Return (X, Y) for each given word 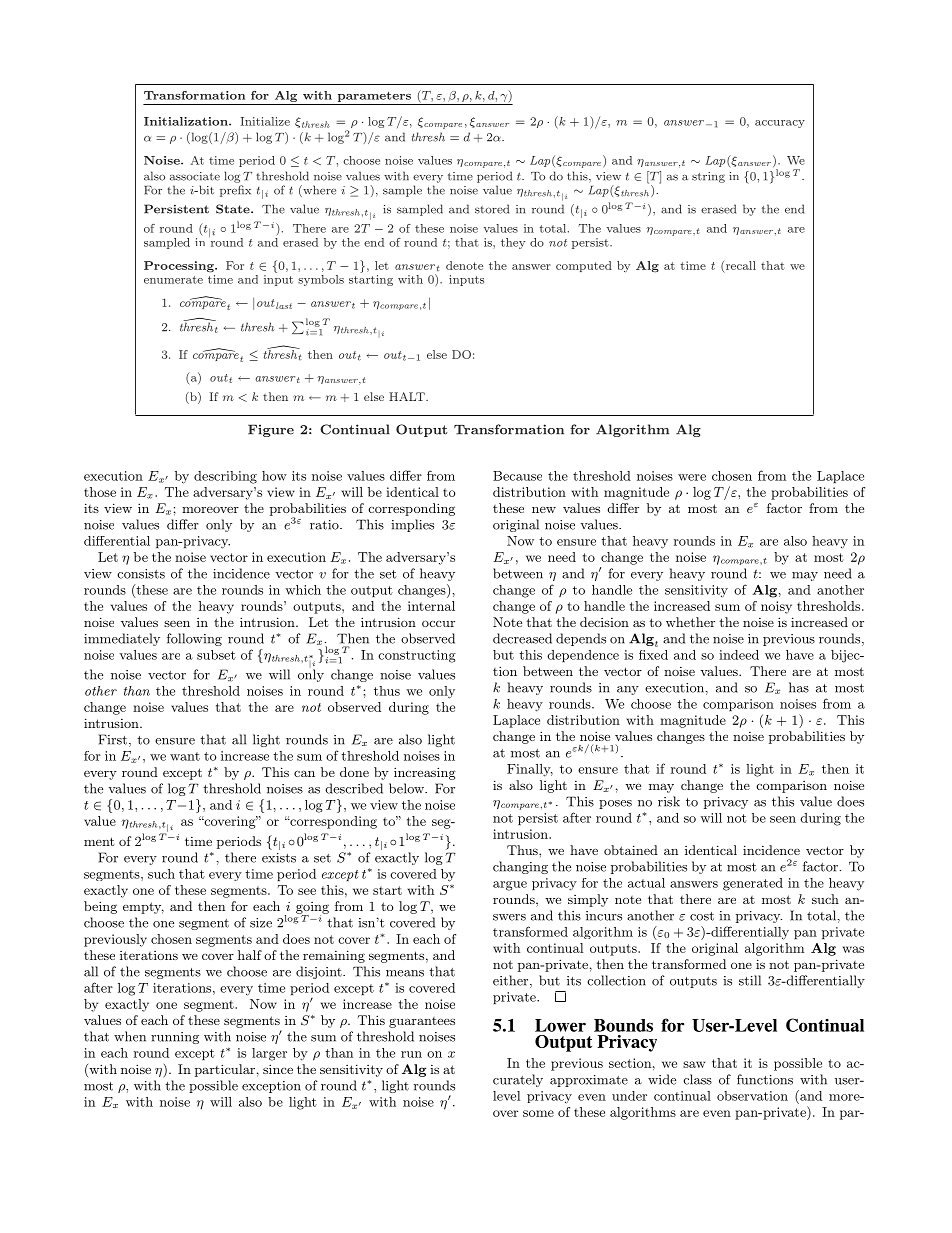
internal (431, 606)
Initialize (265, 121)
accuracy (780, 124)
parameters (374, 96)
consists (141, 574)
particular (225, 1070)
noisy (776, 607)
